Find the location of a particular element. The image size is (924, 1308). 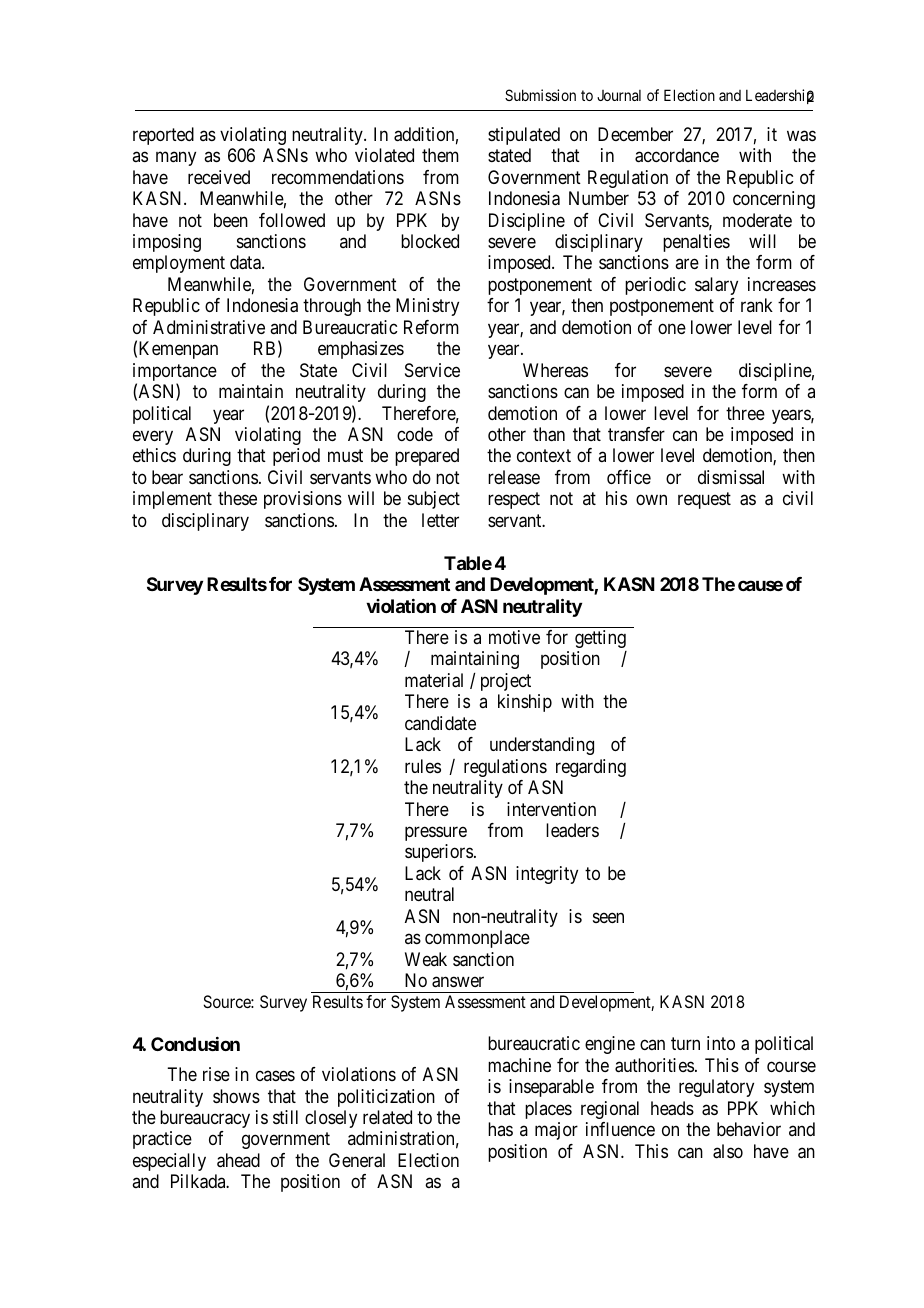

rules is located at coordinates (423, 766).
